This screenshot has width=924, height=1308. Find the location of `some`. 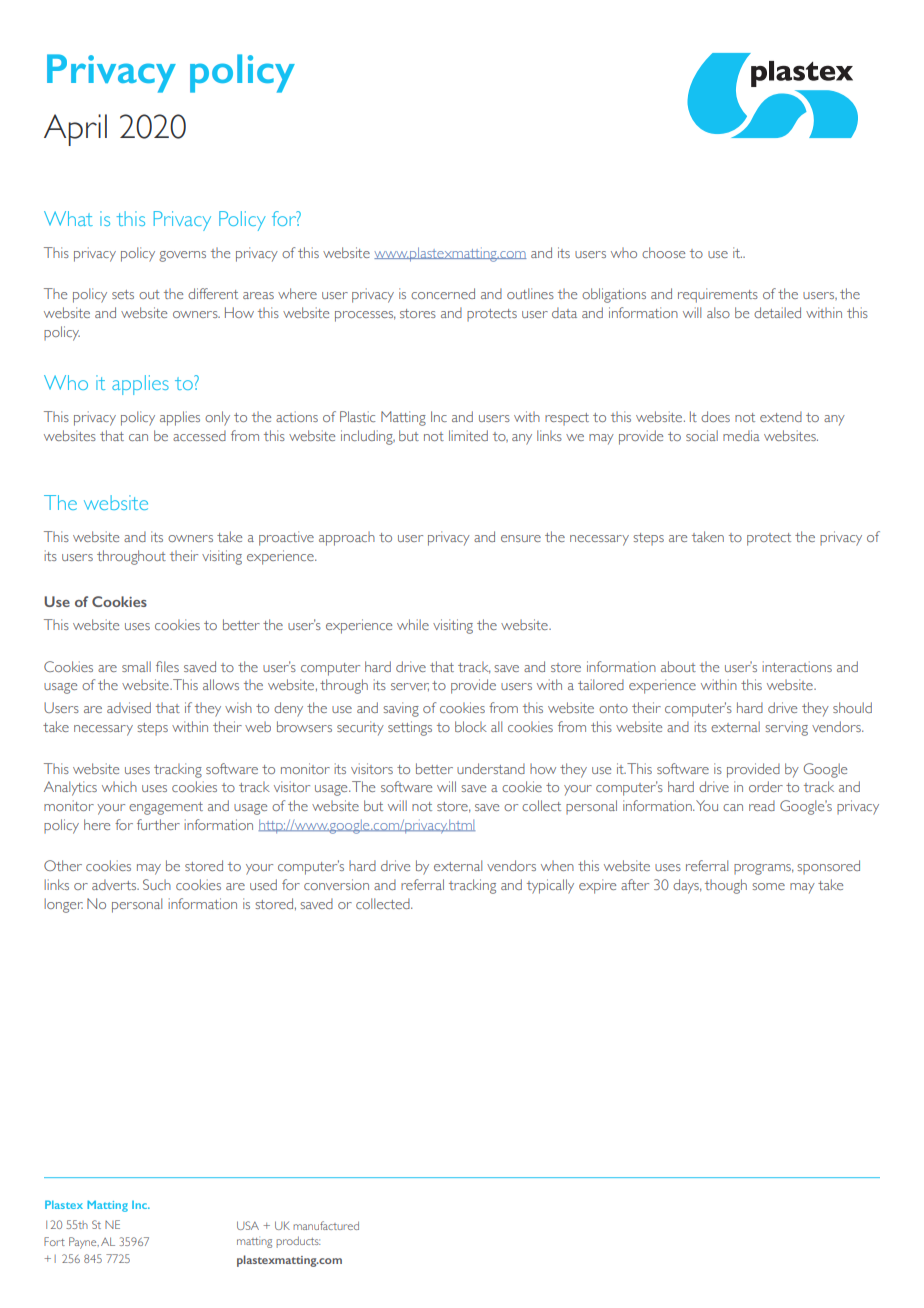

some is located at coordinates (768, 886).
